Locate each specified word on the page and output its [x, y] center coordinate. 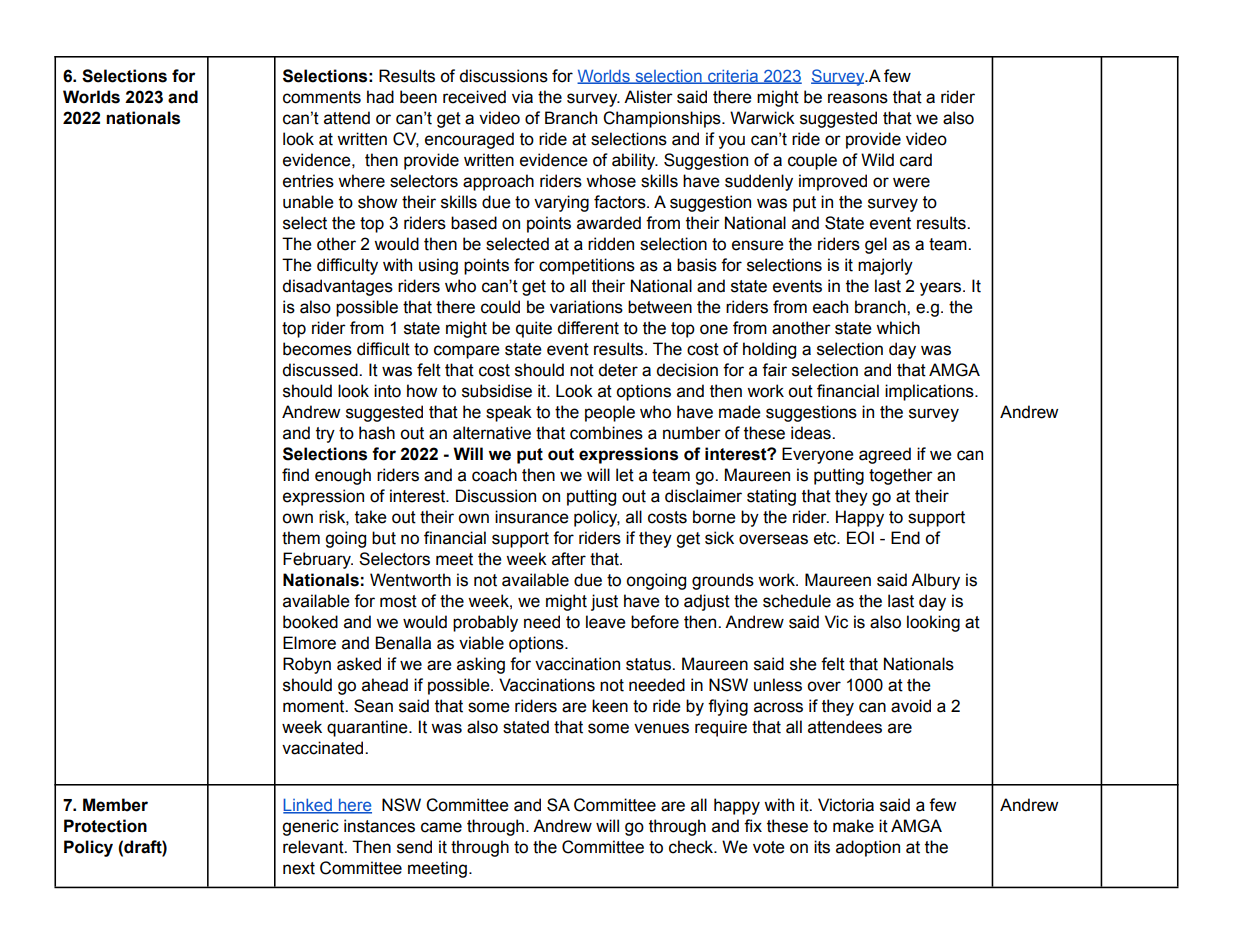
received [474, 97]
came [441, 827]
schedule [797, 601]
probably [485, 623]
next [299, 868]
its [822, 847]
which [898, 328]
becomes [317, 349]
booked [310, 622]
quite [534, 329]
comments [322, 97]
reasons [858, 98]
